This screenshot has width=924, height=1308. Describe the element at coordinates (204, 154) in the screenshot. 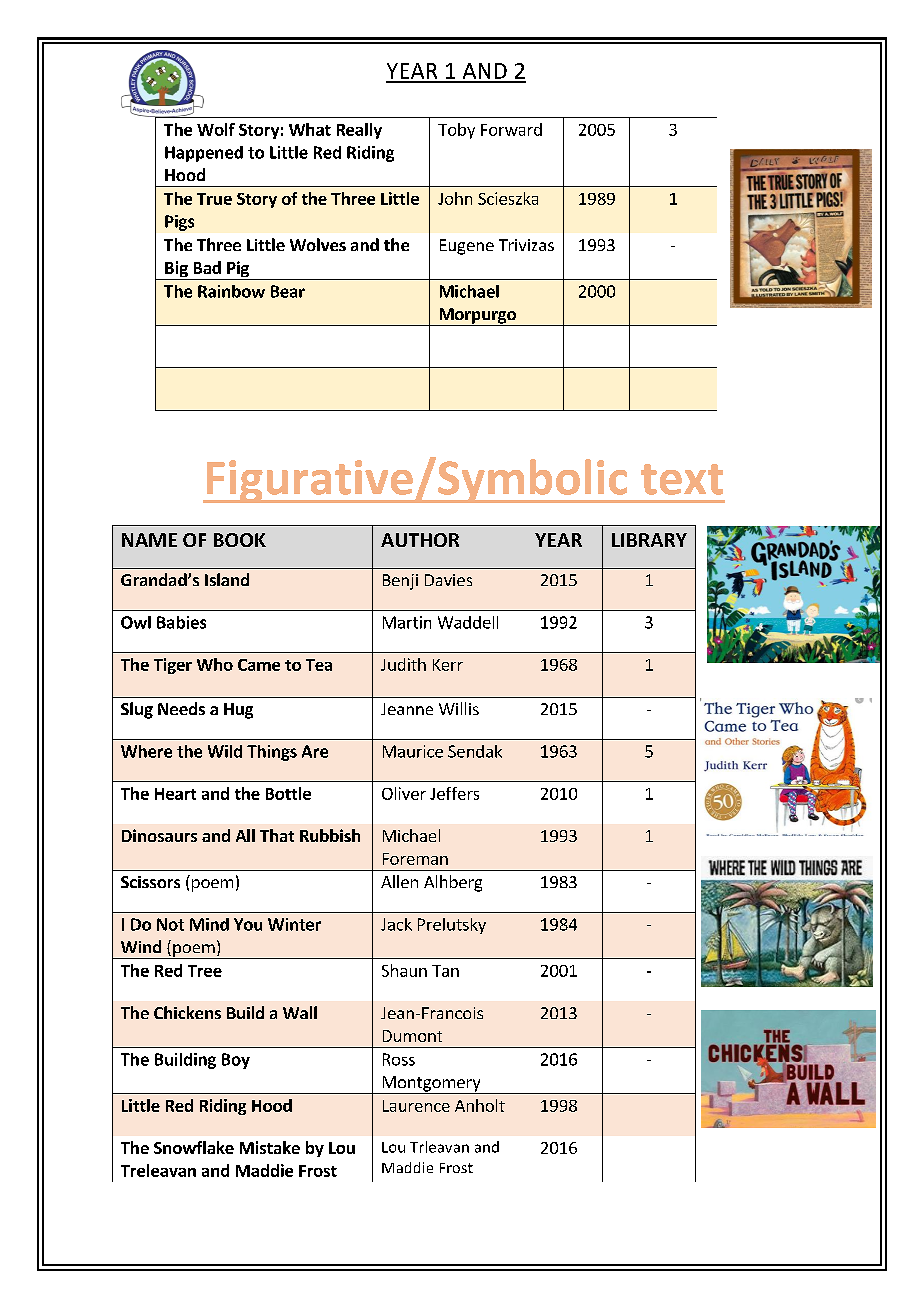

I see `Happened` at that location.
